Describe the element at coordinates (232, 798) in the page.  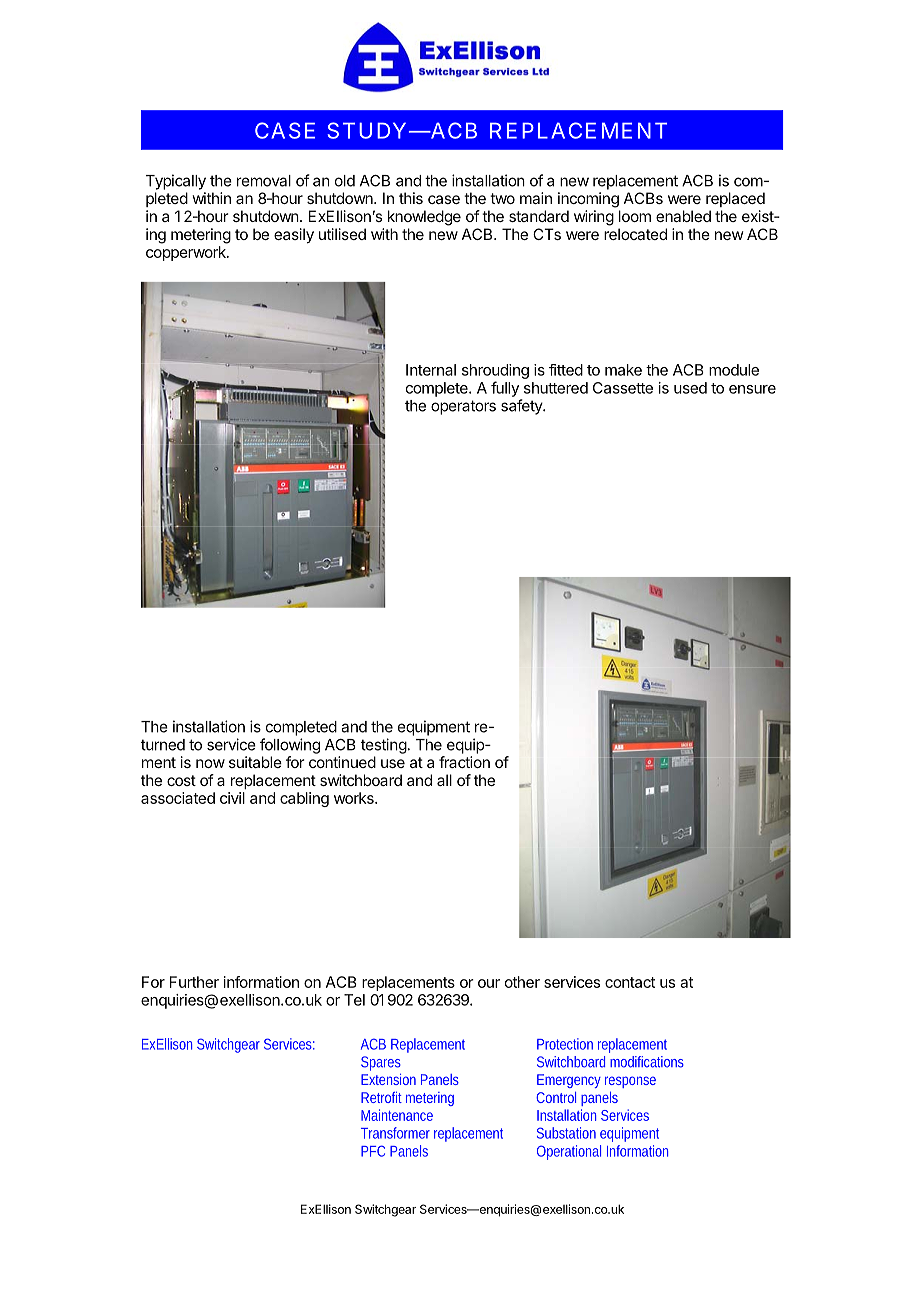
I see `civil` at that location.
